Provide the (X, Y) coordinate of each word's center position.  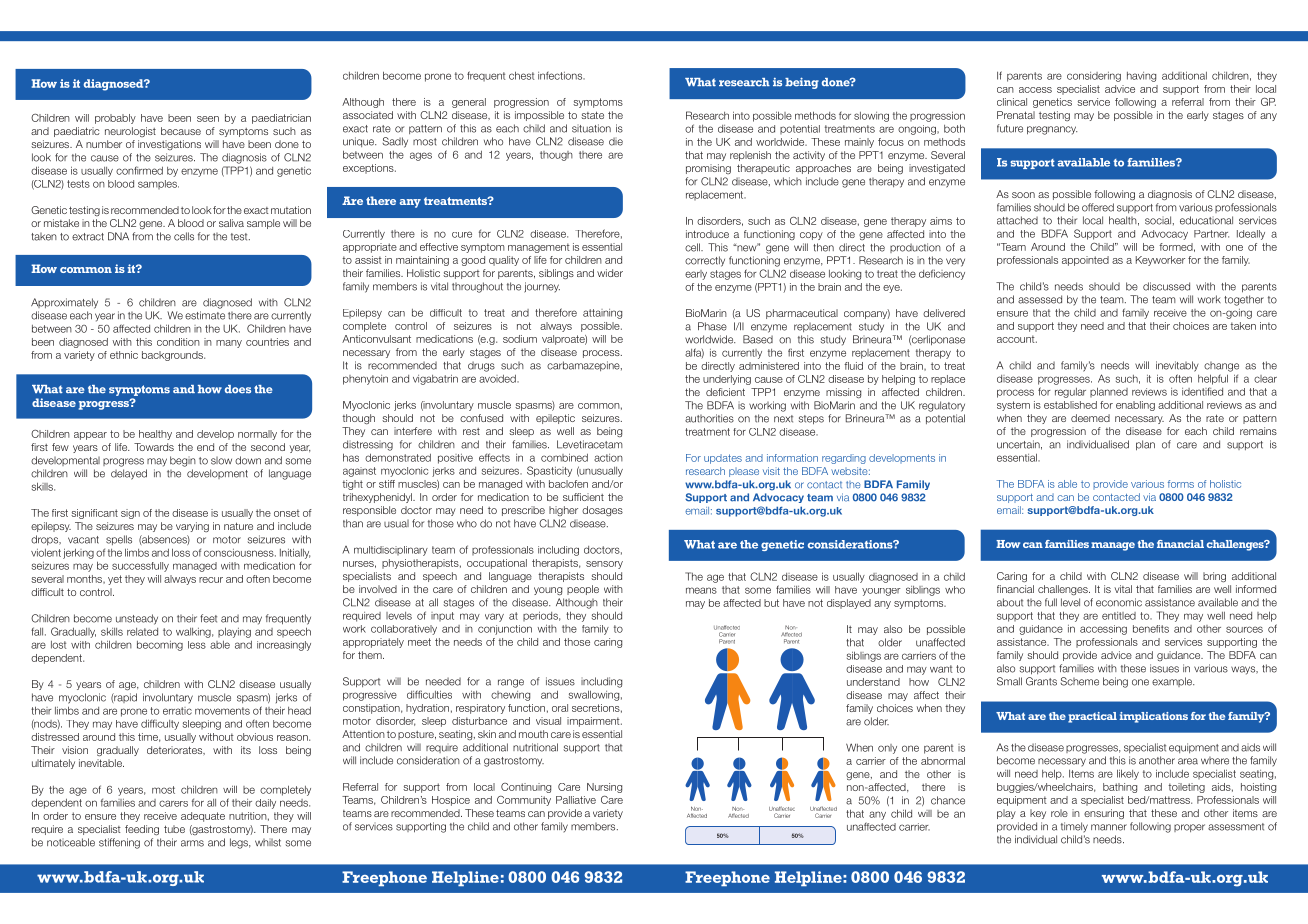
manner (1109, 827)
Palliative (576, 800)
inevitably (1177, 366)
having (1141, 77)
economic (1119, 602)
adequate (203, 817)
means (701, 590)
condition (178, 342)
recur (211, 580)
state (592, 115)
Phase (712, 326)
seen (208, 119)
